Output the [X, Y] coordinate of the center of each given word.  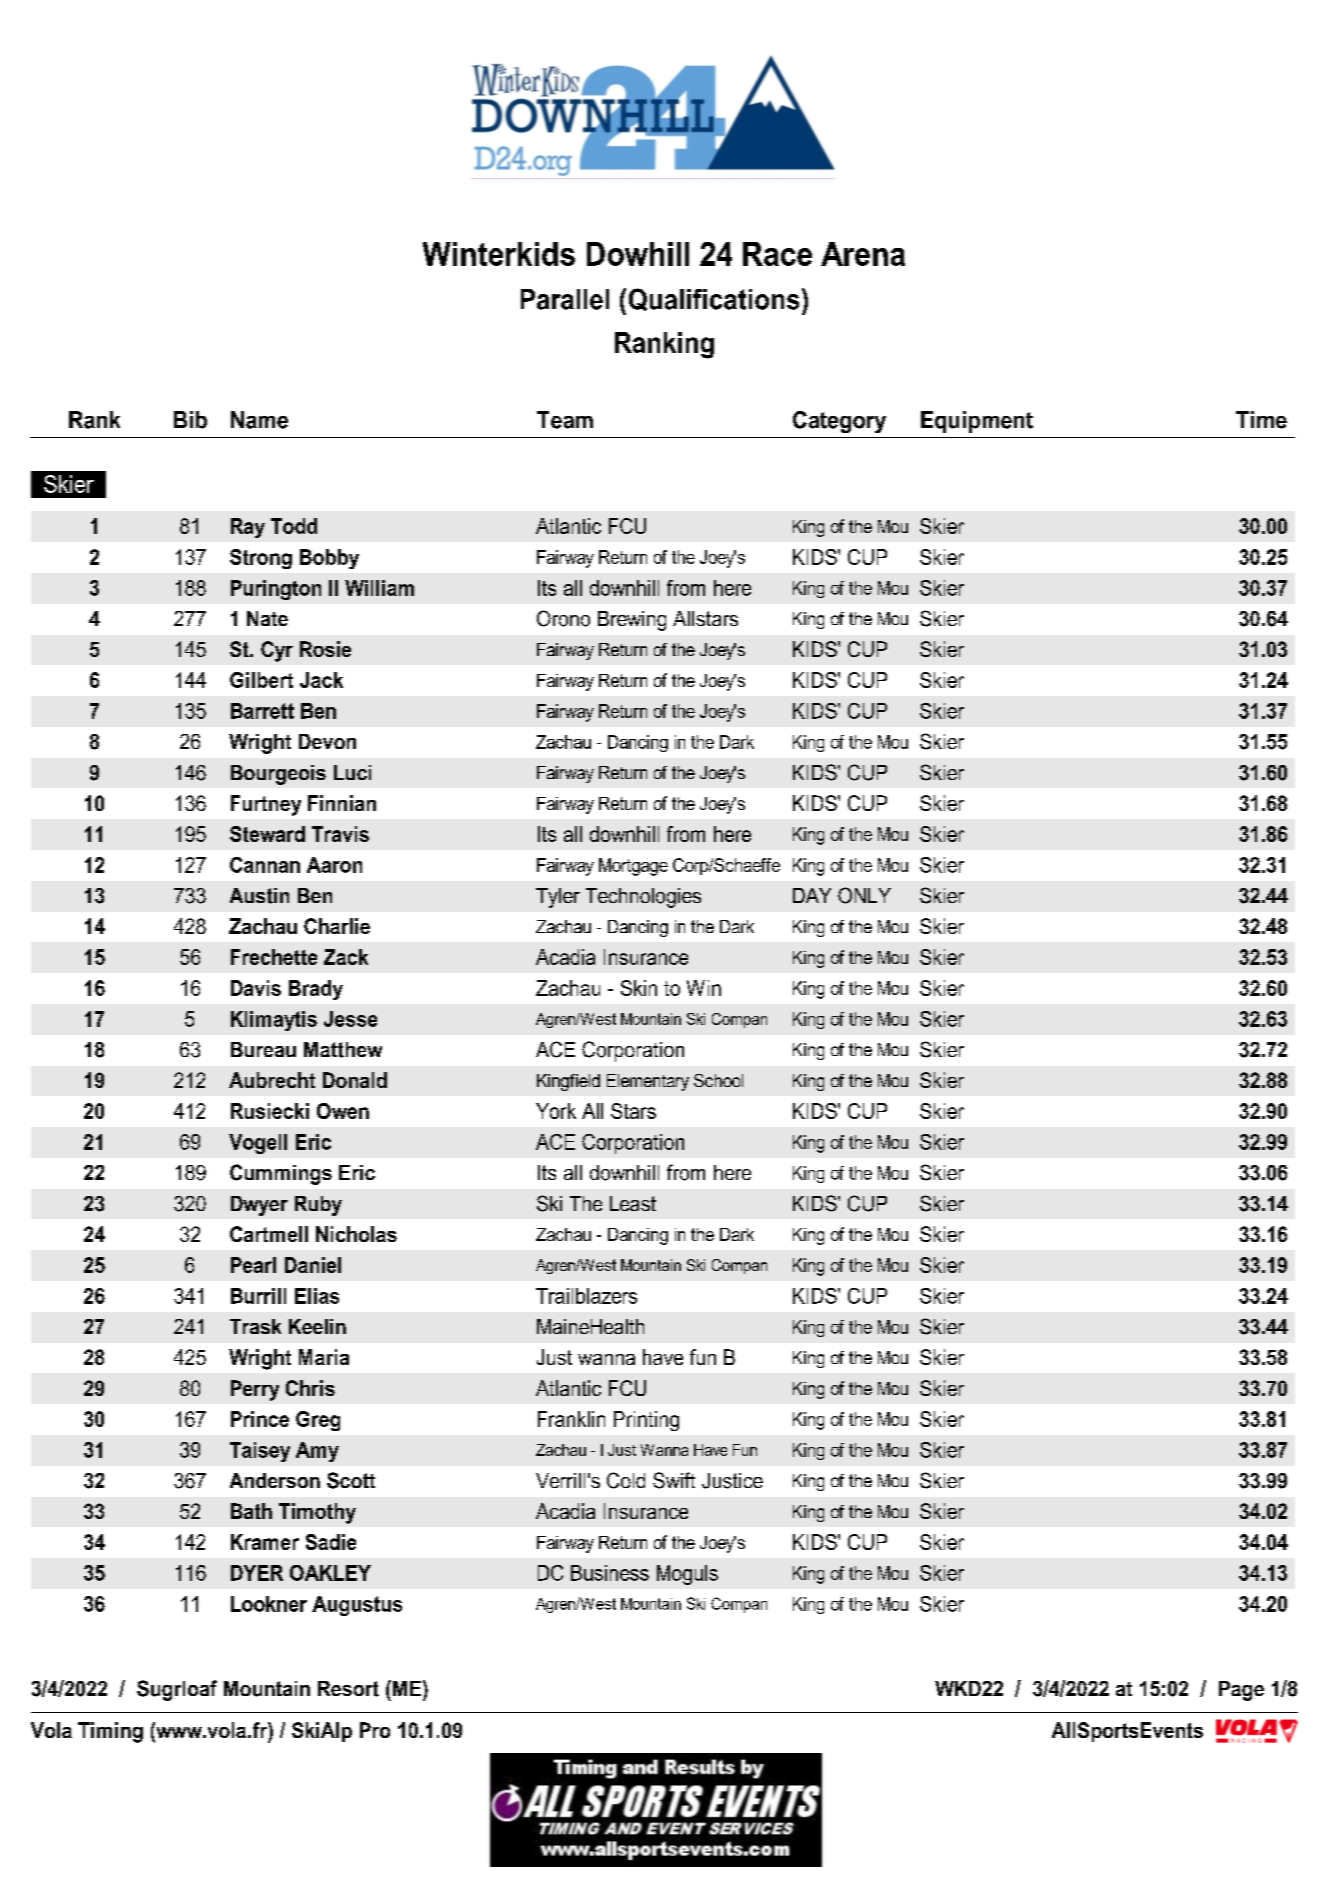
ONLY [864, 895]
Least [633, 1203]
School [718, 1080]
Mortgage [633, 867]
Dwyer [259, 1206]
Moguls [687, 1575]
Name [259, 420]
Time [1261, 420]
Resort [348, 1689]
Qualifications [714, 299]
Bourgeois [278, 775]
